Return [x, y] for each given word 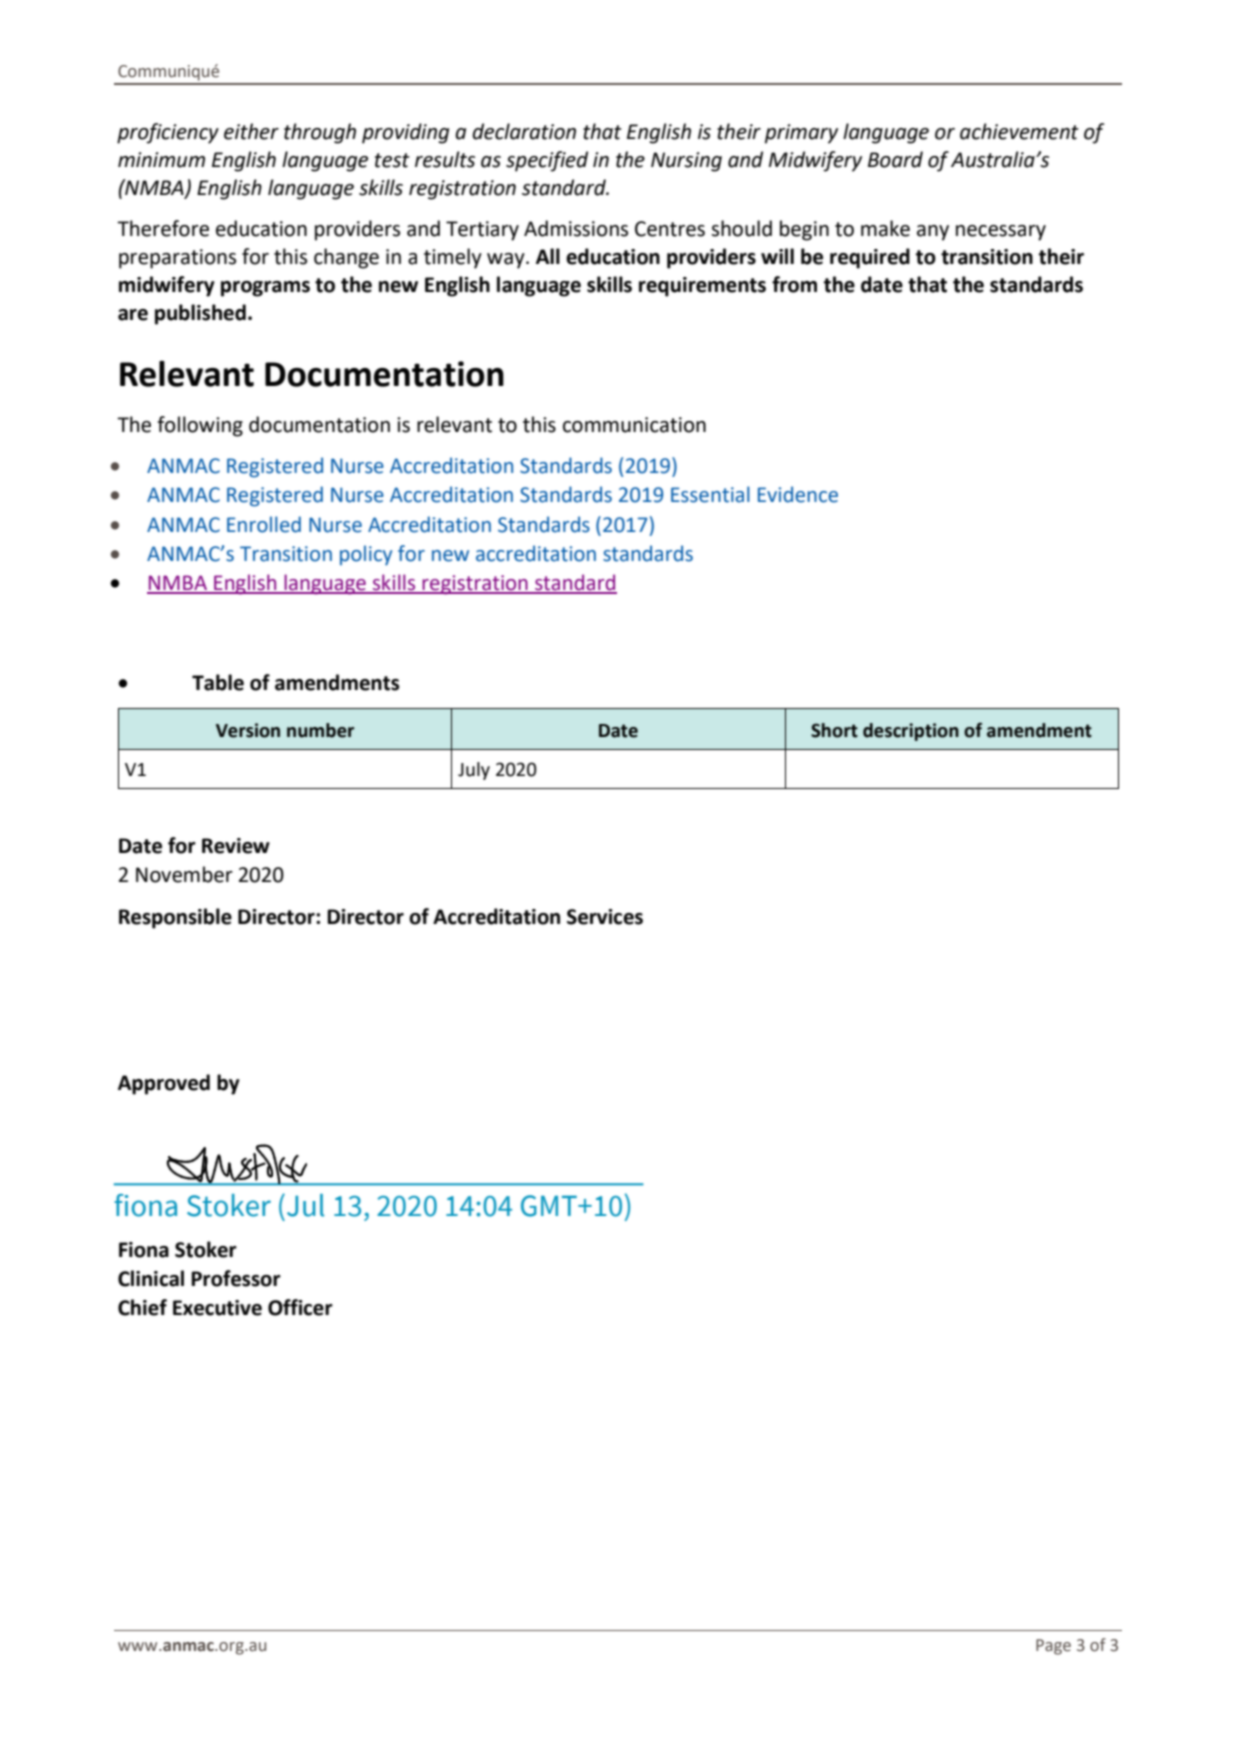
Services [605, 917]
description [911, 732]
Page [1053, 1647]
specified [547, 161]
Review [236, 846]
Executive [217, 1308]
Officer [300, 1307]
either [251, 131]
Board [895, 159]
